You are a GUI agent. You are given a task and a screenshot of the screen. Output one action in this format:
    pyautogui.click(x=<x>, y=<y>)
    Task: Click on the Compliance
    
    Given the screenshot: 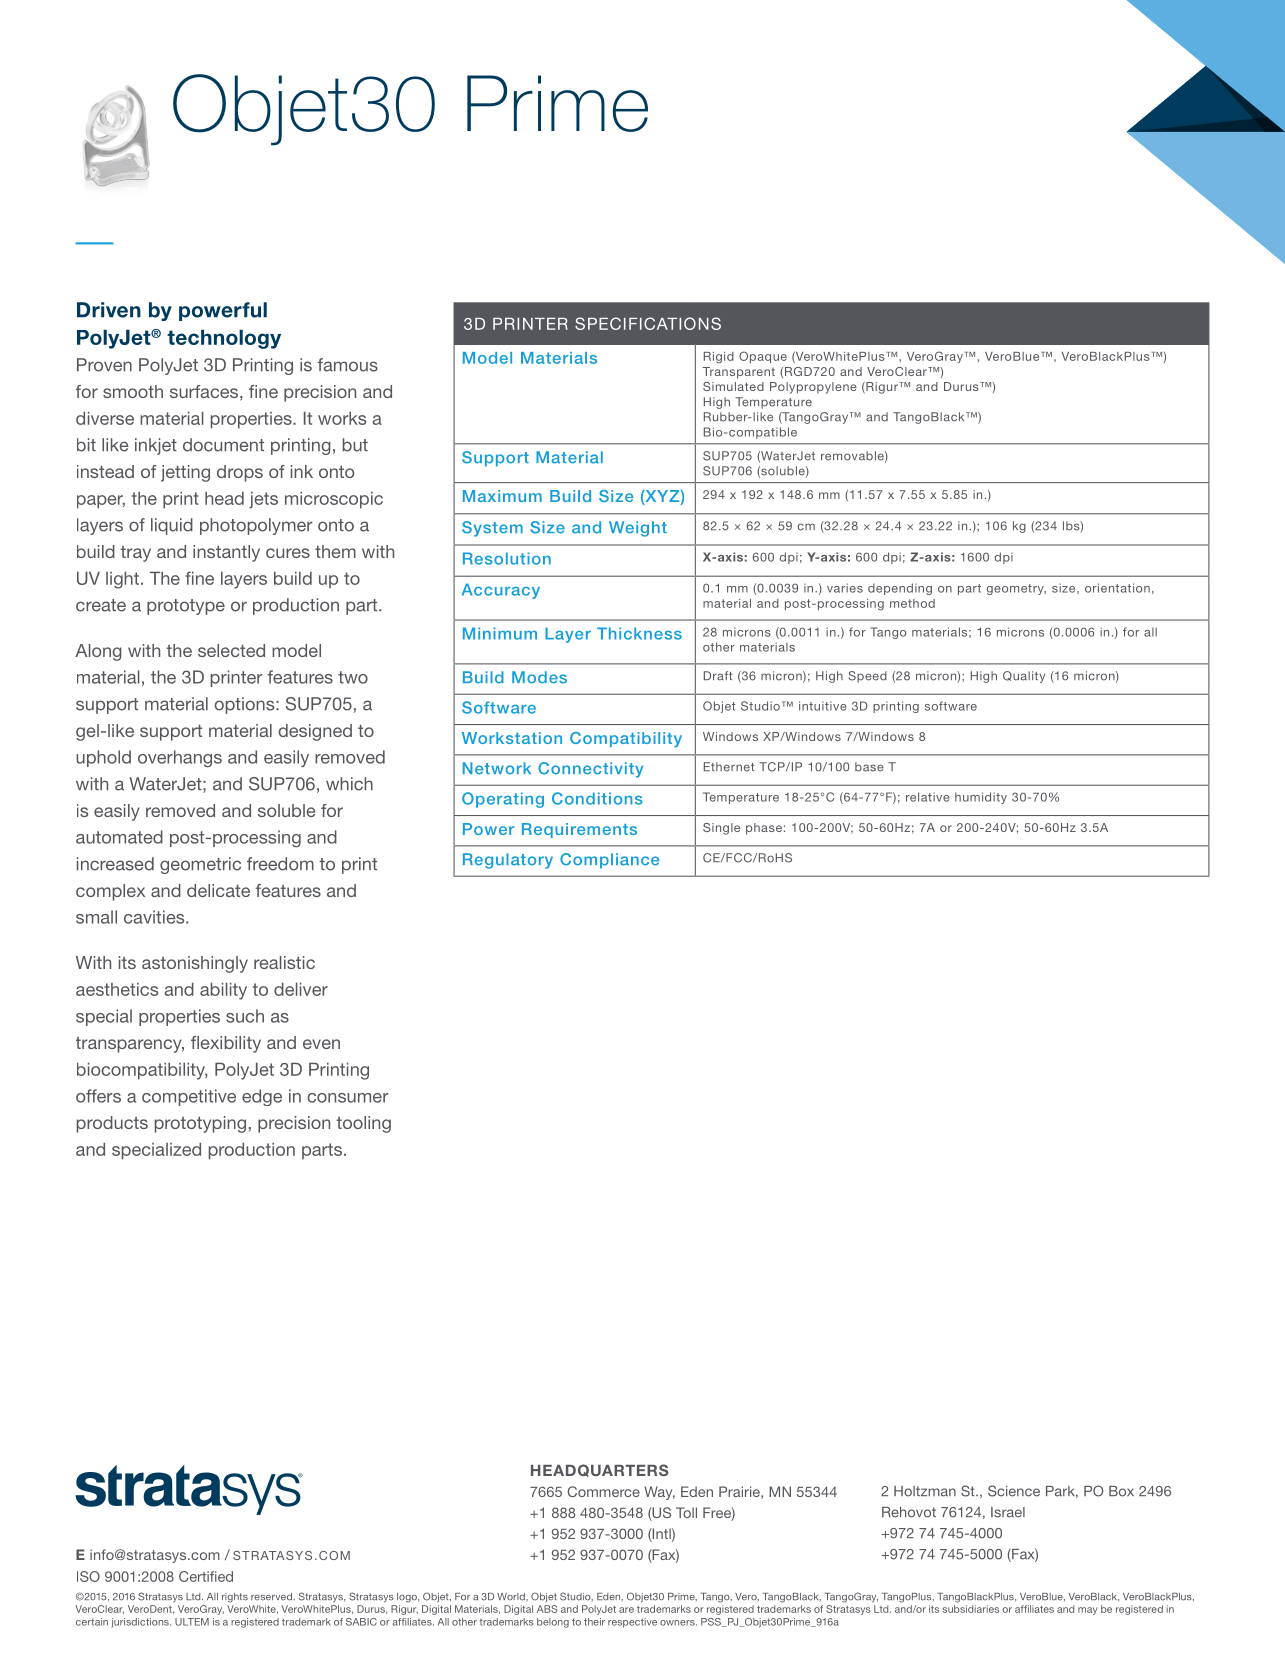 What is the action you would take?
    pyautogui.click(x=609, y=861)
